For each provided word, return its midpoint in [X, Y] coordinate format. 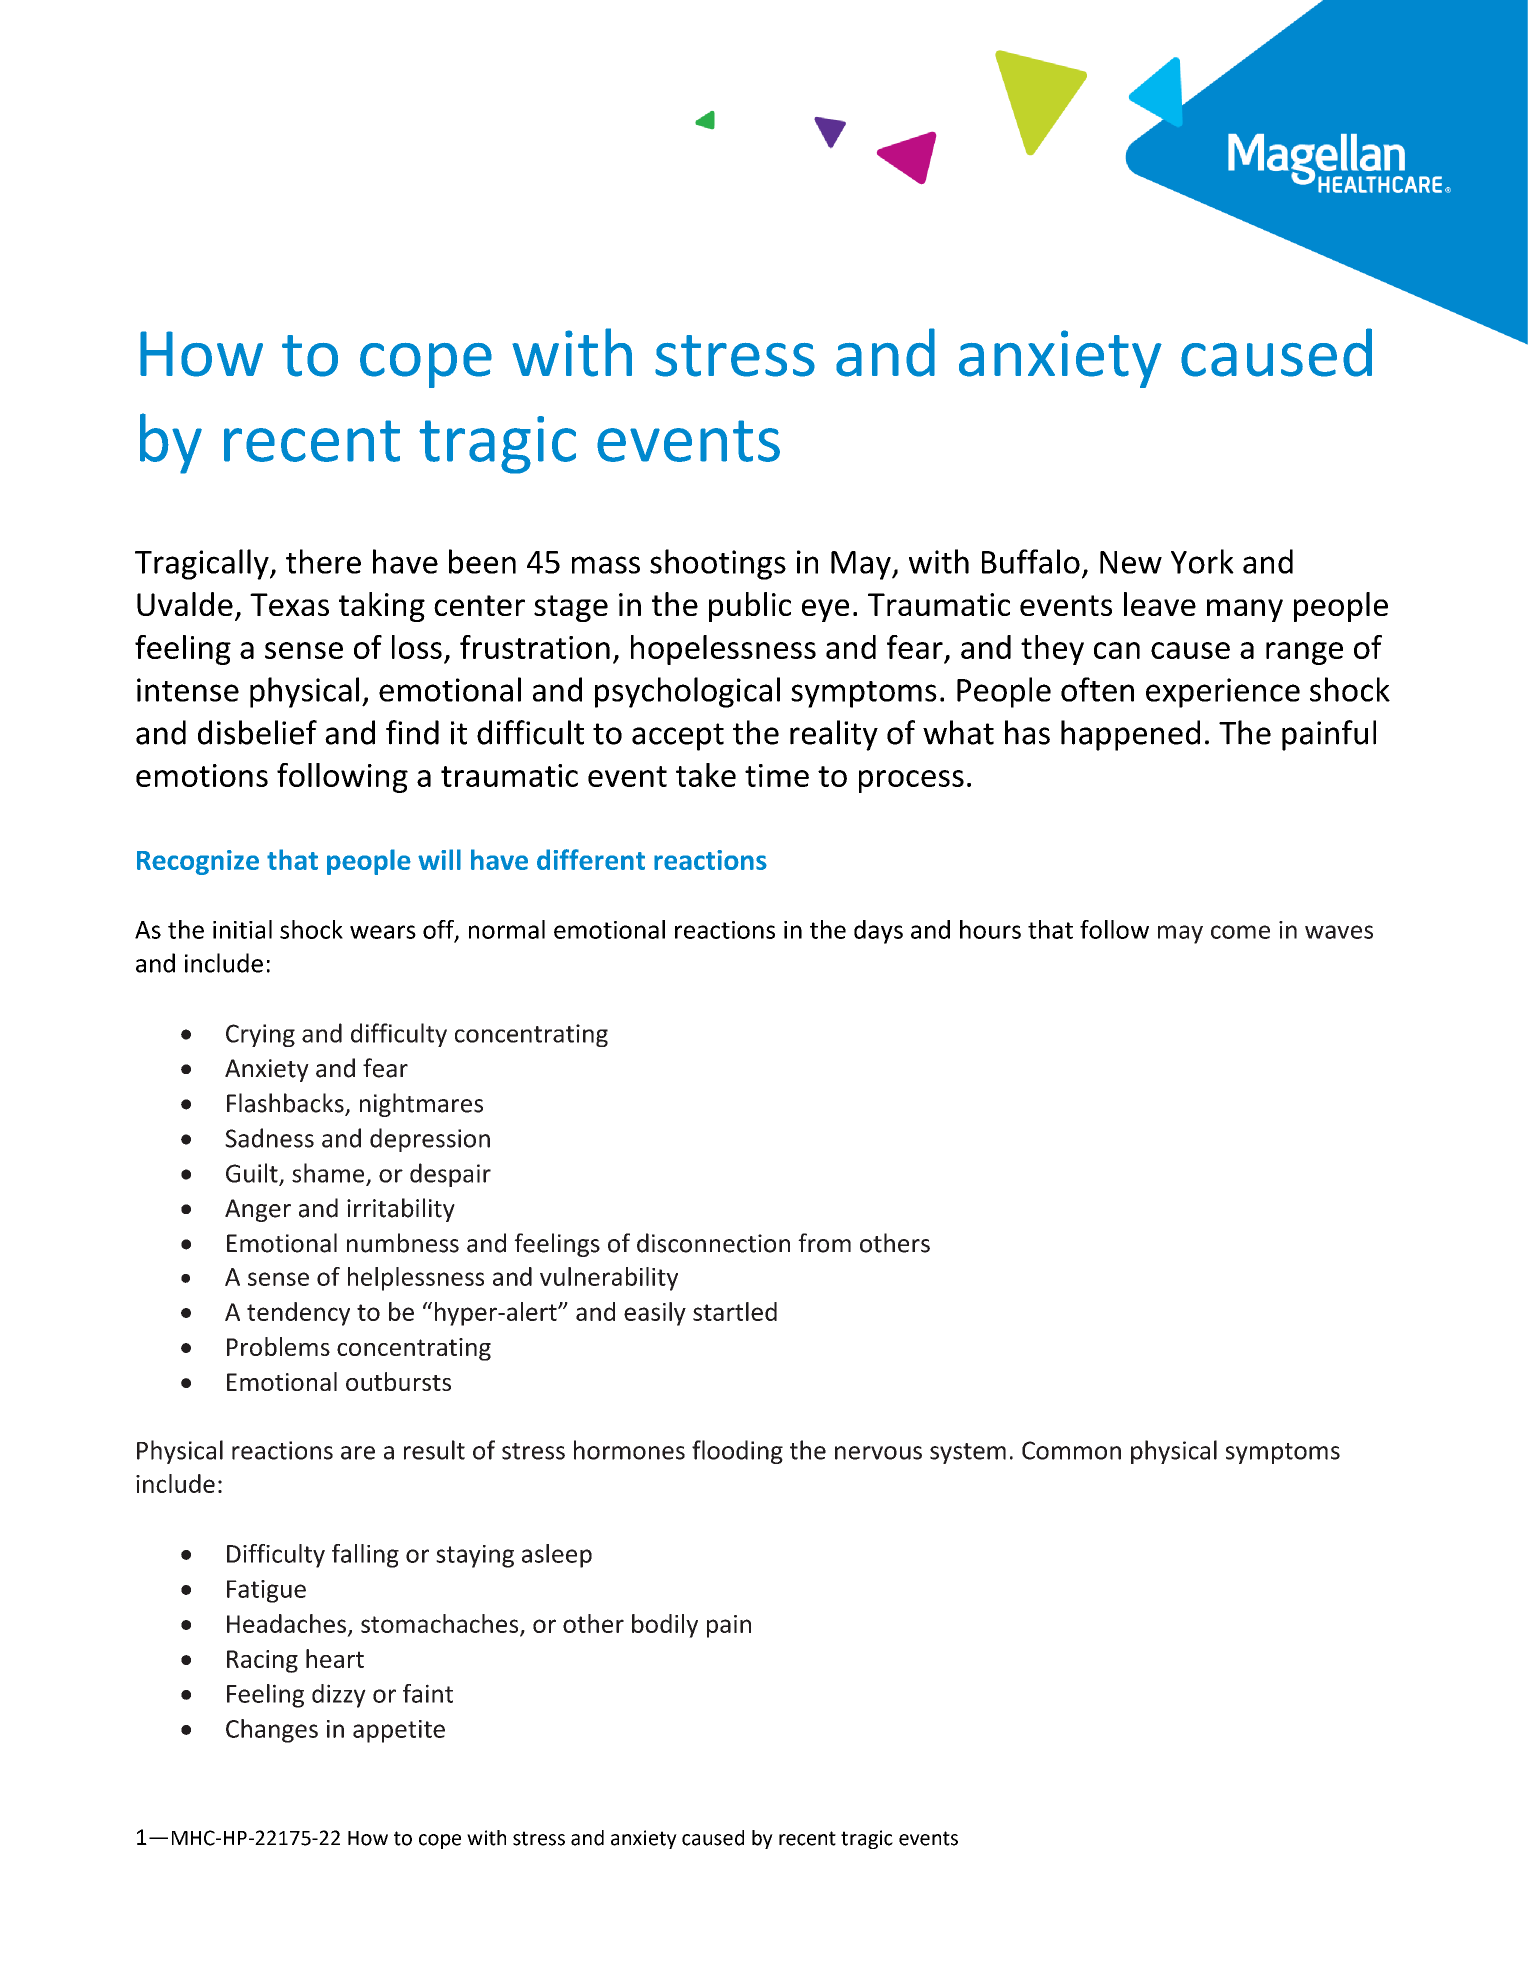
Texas [289, 604]
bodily [665, 1626]
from [824, 1243]
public [750, 607]
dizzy [339, 1696]
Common [1071, 1450]
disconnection [713, 1243]
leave [1160, 604]
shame [329, 1174]
